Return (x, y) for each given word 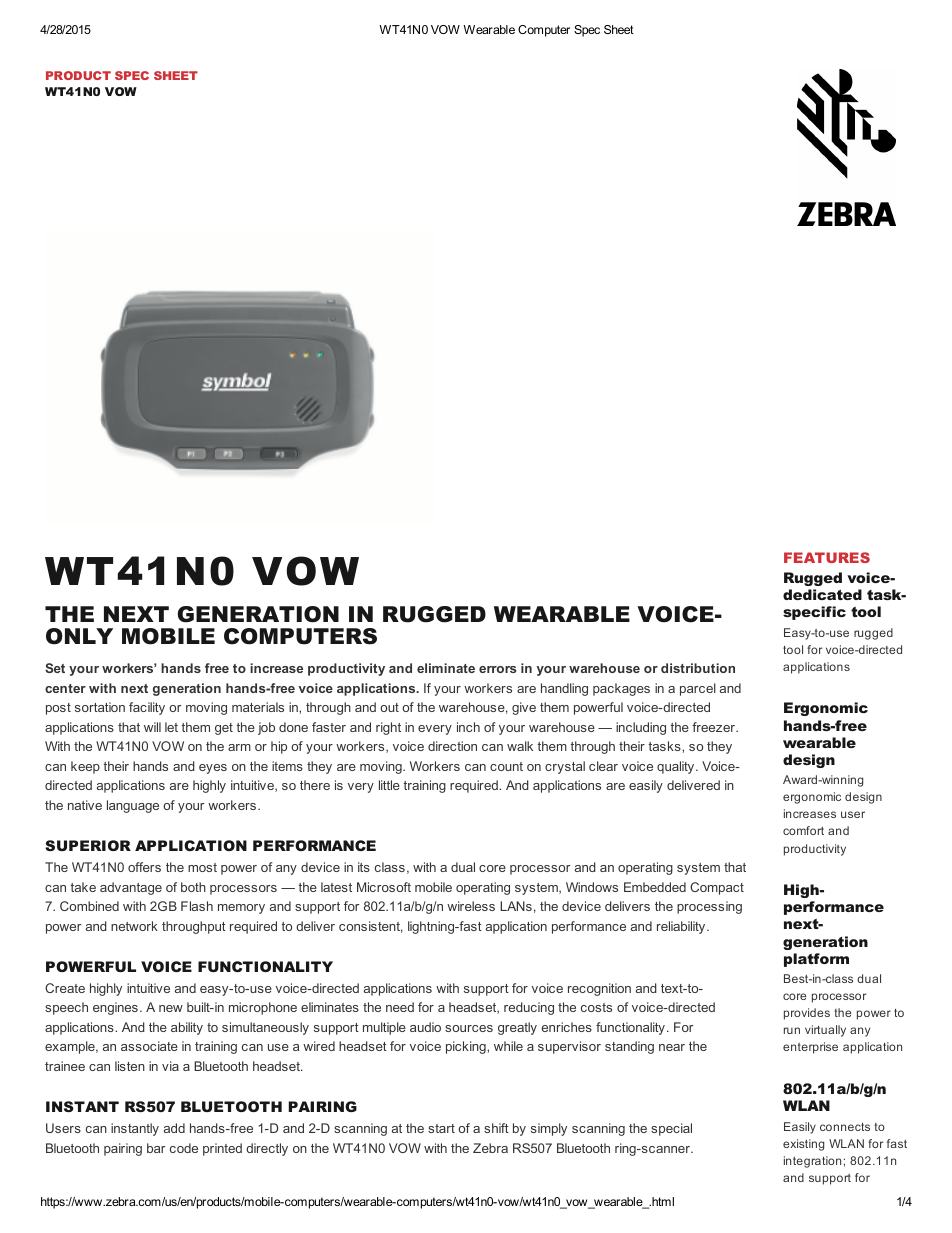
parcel (698, 689)
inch (468, 727)
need (400, 1007)
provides (807, 1014)
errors (498, 669)
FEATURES (827, 557)
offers (144, 867)
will (152, 727)
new (171, 1008)
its (364, 867)
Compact (717, 888)
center (65, 688)
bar (156, 1148)
